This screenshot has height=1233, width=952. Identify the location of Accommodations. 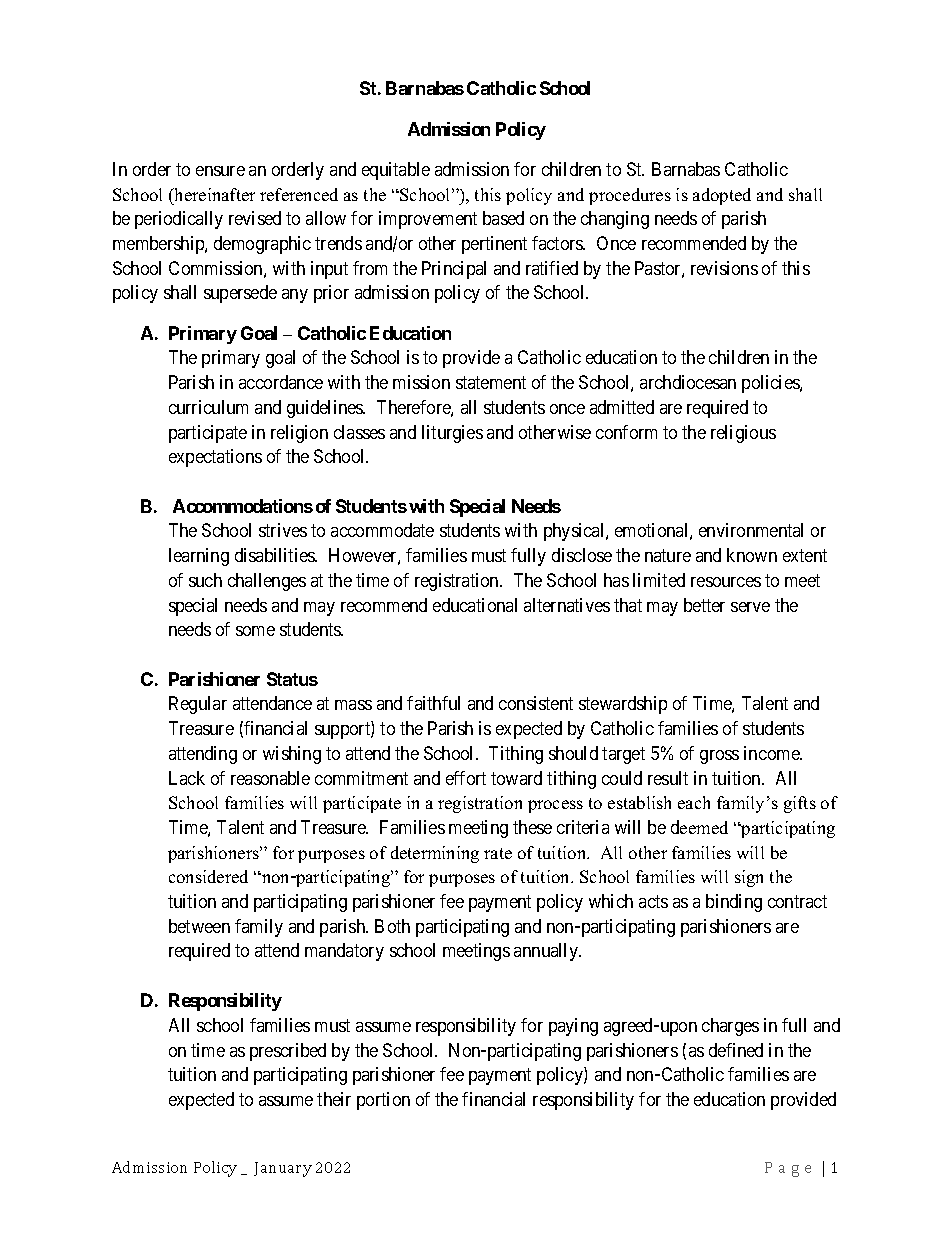
(243, 506).
